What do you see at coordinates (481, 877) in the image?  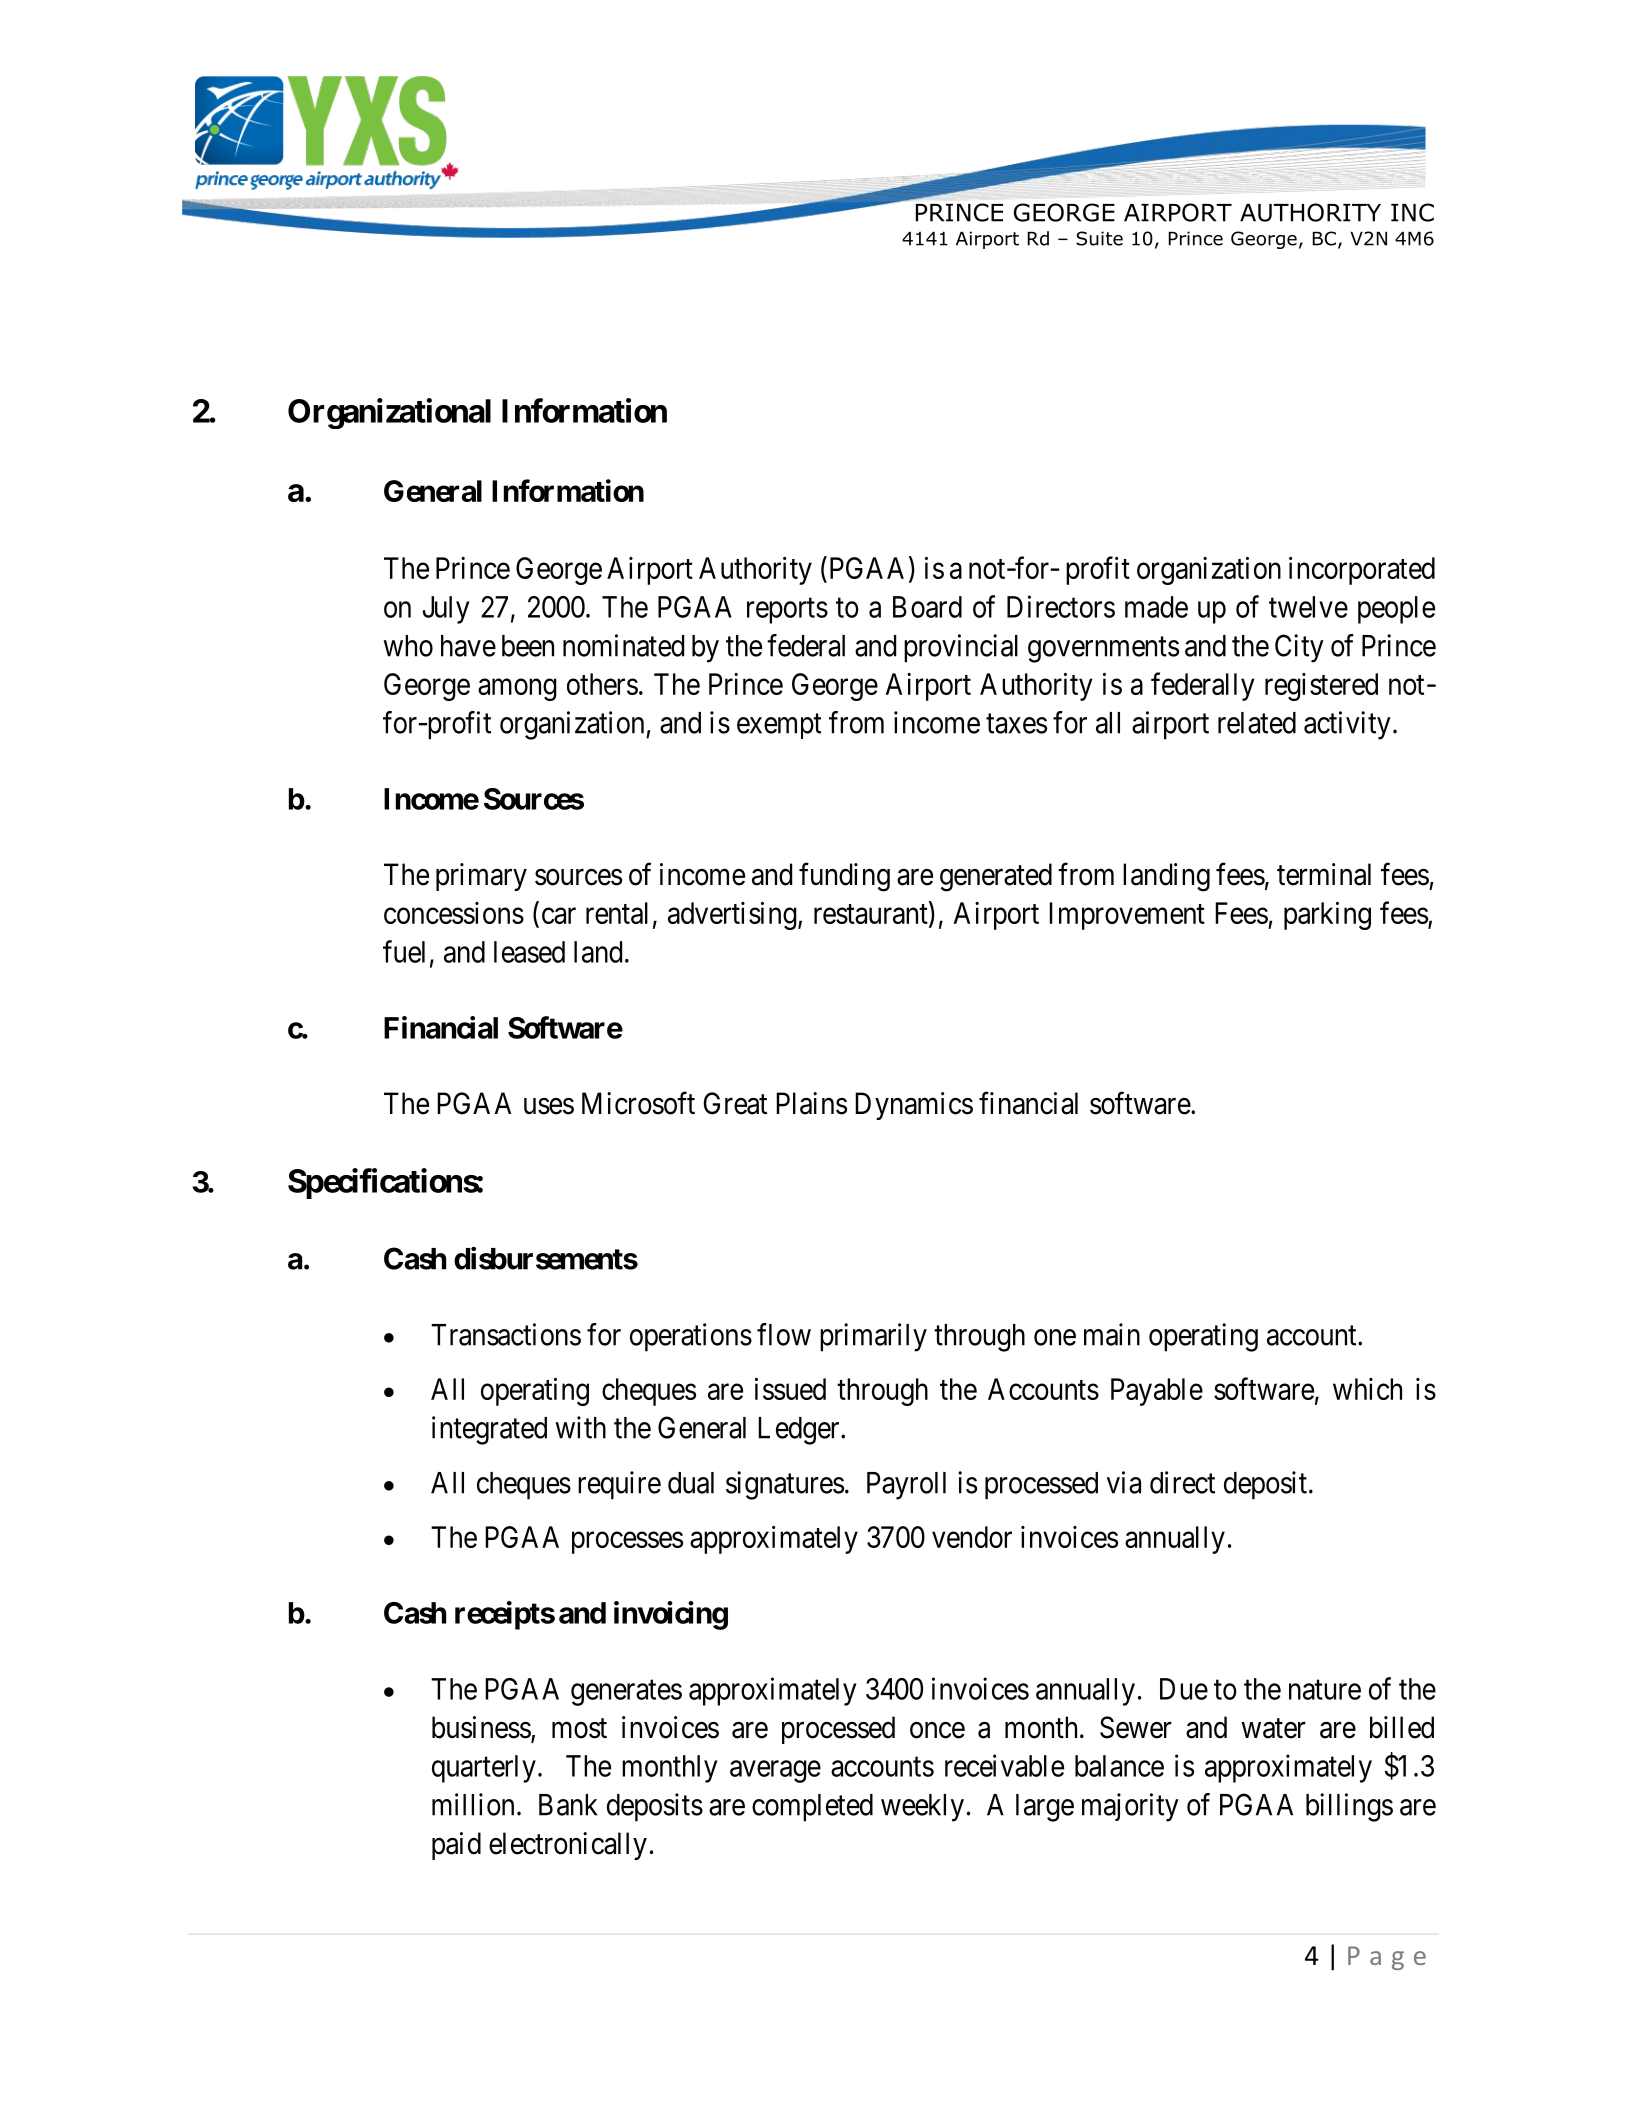 I see `primary` at bounding box center [481, 877].
